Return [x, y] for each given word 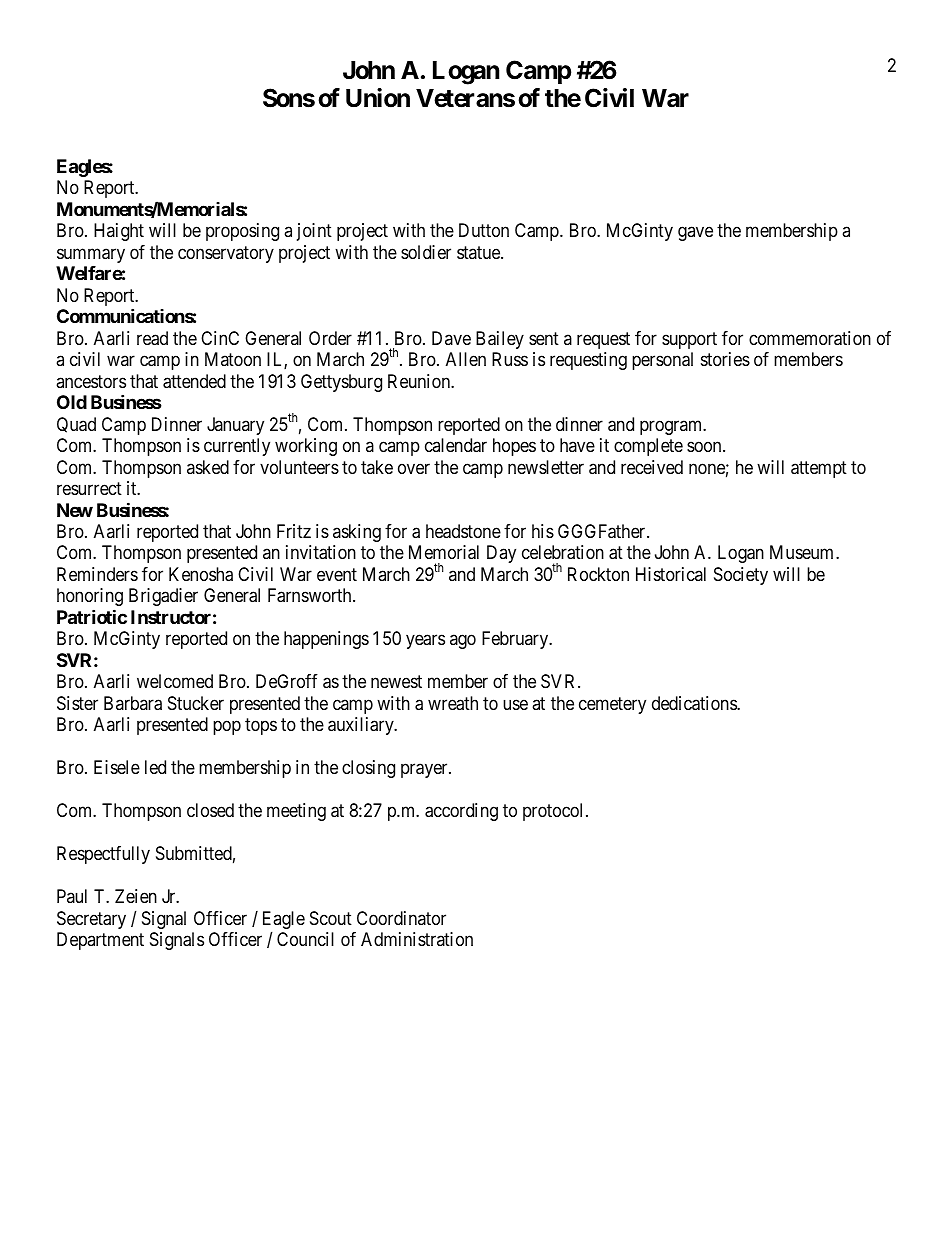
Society [741, 576]
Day [501, 554]
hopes [514, 447]
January [235, 426]
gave [695, 234]
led [155, 767]
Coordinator [401, 918]
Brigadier [163, 597]
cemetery [612, 705]
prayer [425, 771]
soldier [426, 252]
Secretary [91, 920]
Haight [119, 232]
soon [705, 446]
